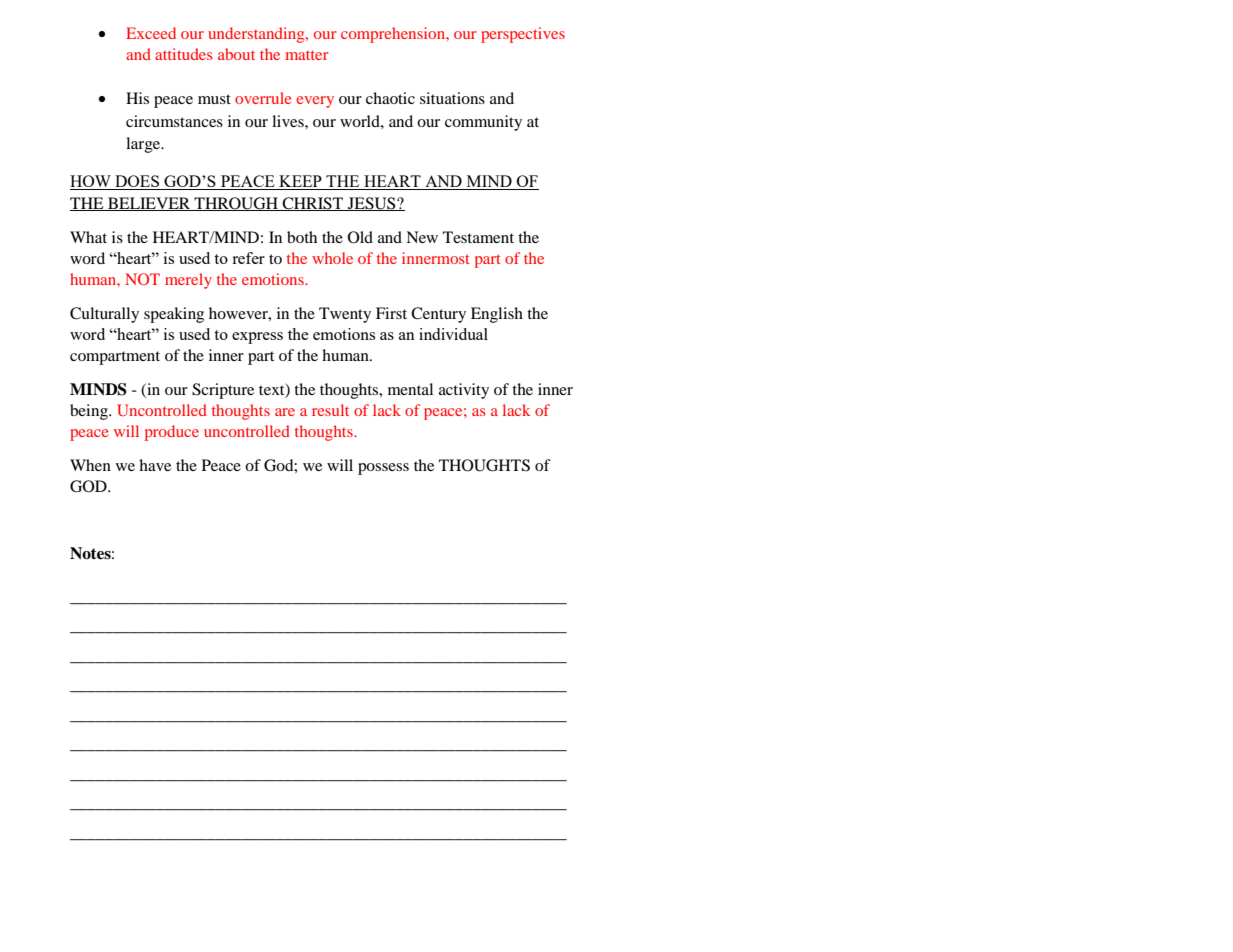  Describe the element at coordinates (478, 237) in the screenshot. I see `Testament` at that location.
